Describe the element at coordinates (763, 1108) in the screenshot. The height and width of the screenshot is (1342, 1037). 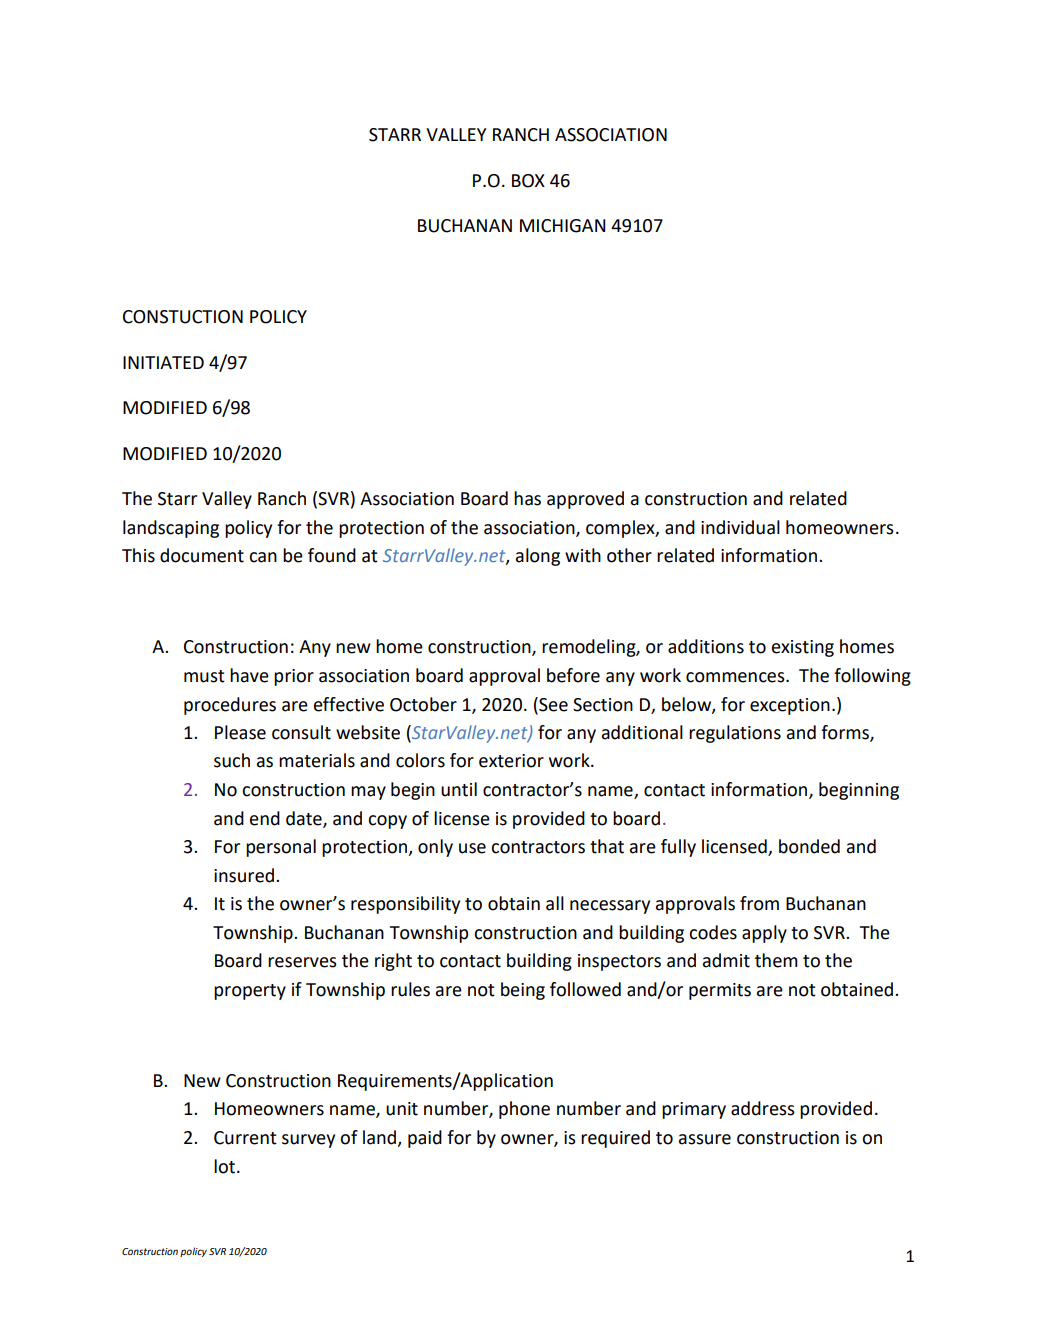
I see `address` at that location.
